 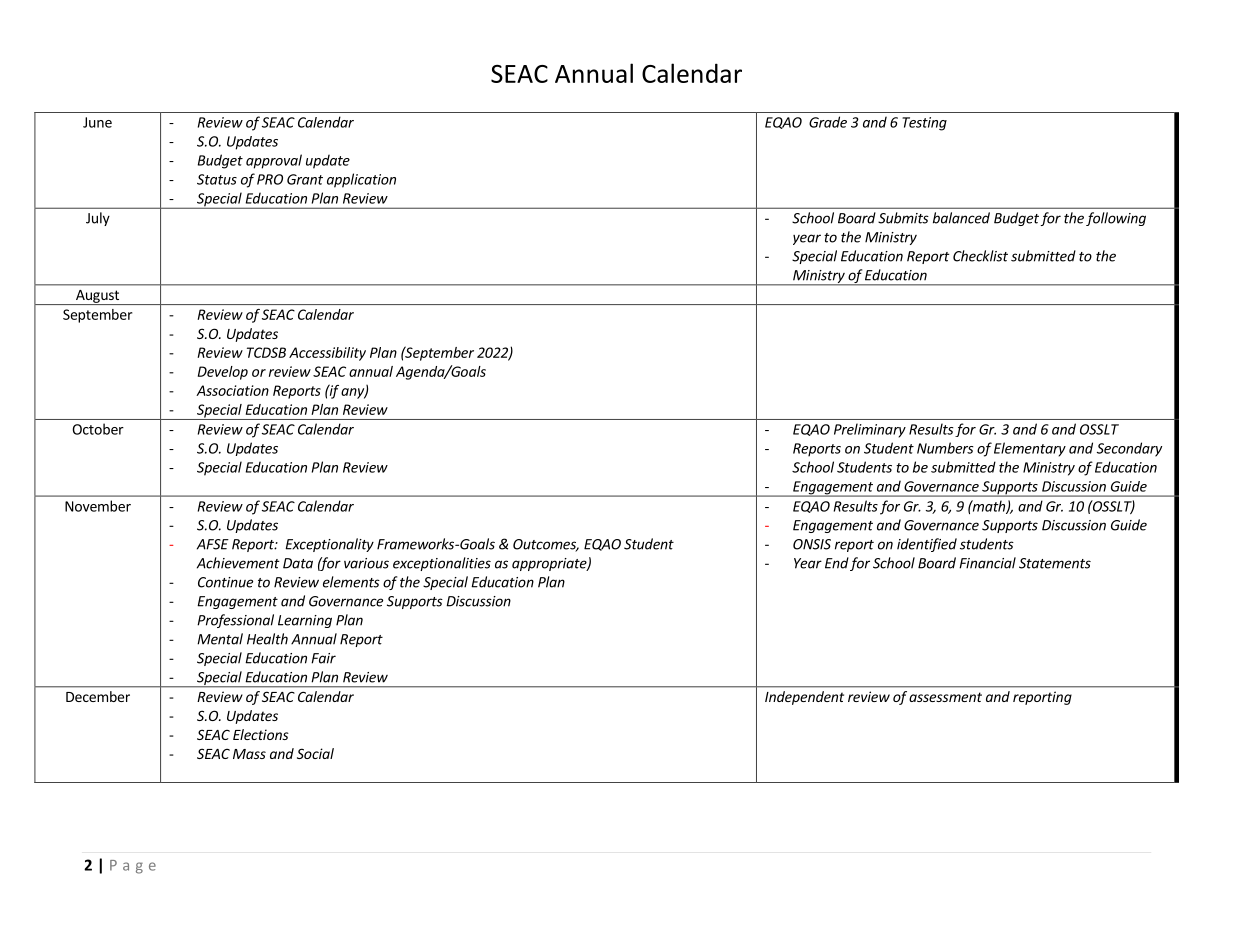 What do you see at coordinates (924, 124) in the image?
I see `Testing` at bounding box center [924, 124].
